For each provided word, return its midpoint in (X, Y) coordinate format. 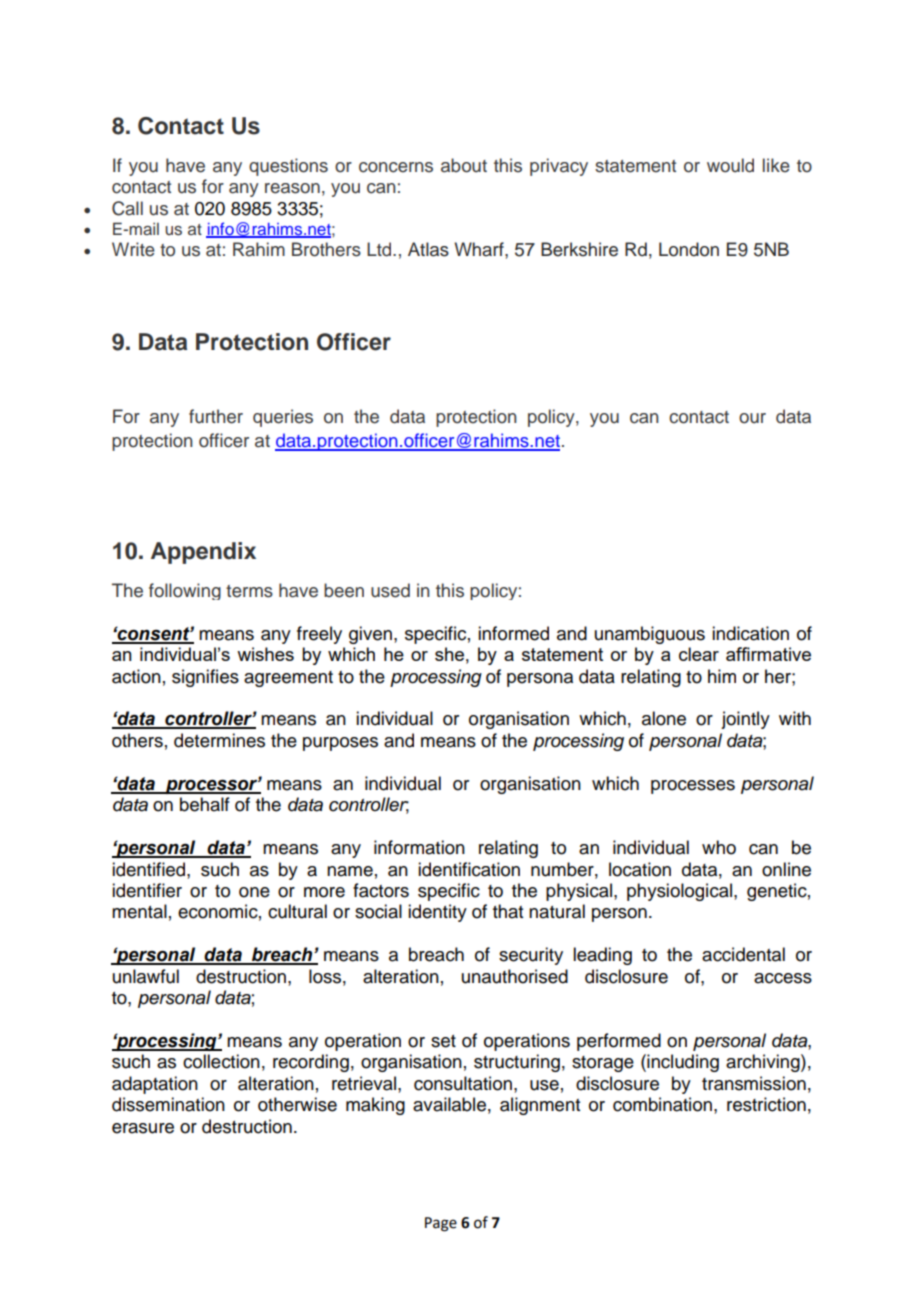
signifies (205, 678)
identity (437, 913)
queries (283, 418)
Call (127, 208)
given (370, 635)
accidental (743, 954)
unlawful (146, 976)
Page (441, 1224)
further (216, 416)
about (464, 165)
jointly (745, 720)
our (752, 418)
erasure (143, 1128)
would (730, 165)
